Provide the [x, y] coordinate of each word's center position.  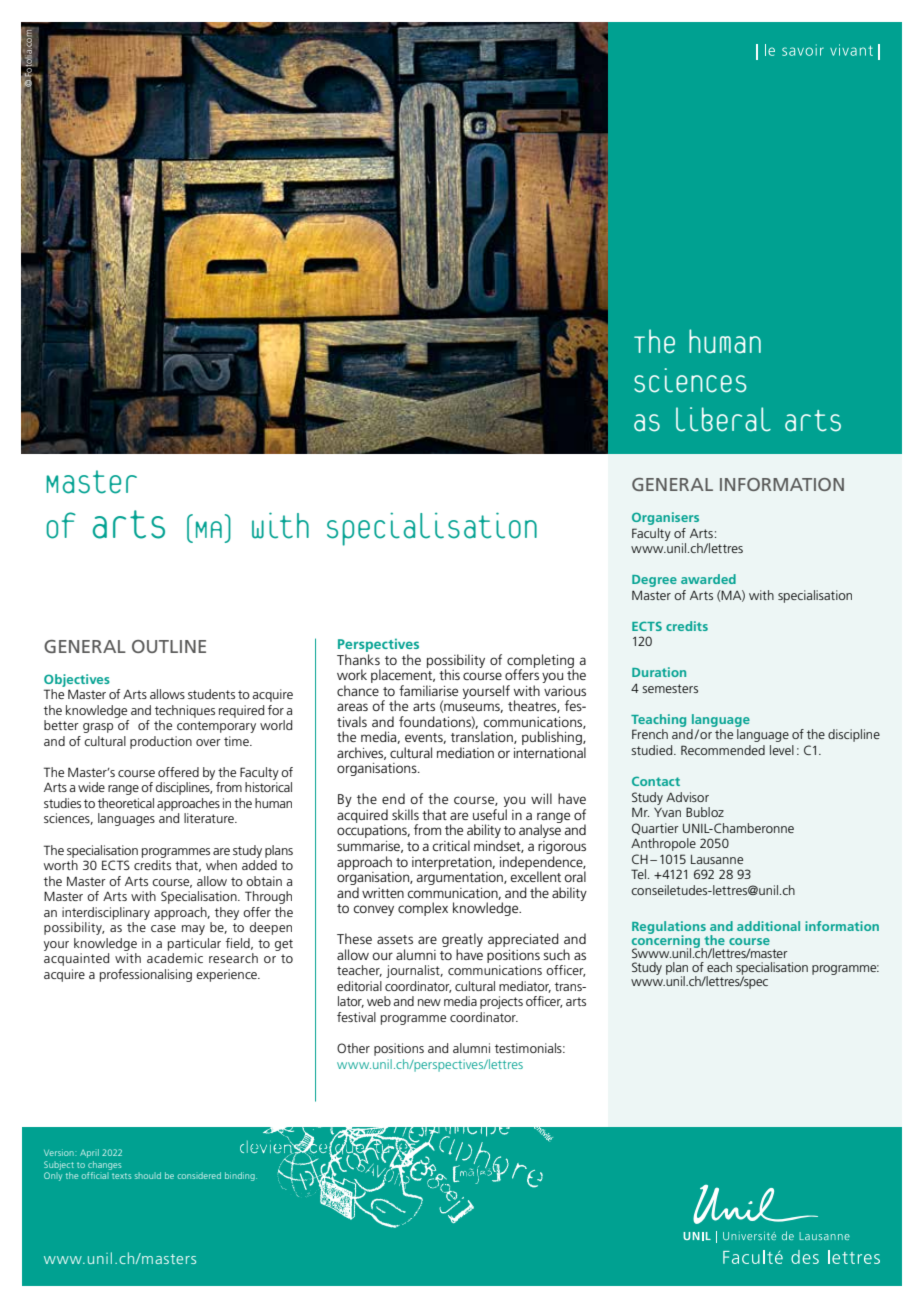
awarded [708, 579]
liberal [723, 419]
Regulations [669, 928]
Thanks [358, 659]
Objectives [77, 680]
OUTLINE [169, 646]
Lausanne [717, 859]
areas [352, 707]
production [161, 742]
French [650, 734]
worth [61, 865]
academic [175, 958]
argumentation [461, 877]
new [429, 1002]
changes [104, 1165]
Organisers [665, 518]
